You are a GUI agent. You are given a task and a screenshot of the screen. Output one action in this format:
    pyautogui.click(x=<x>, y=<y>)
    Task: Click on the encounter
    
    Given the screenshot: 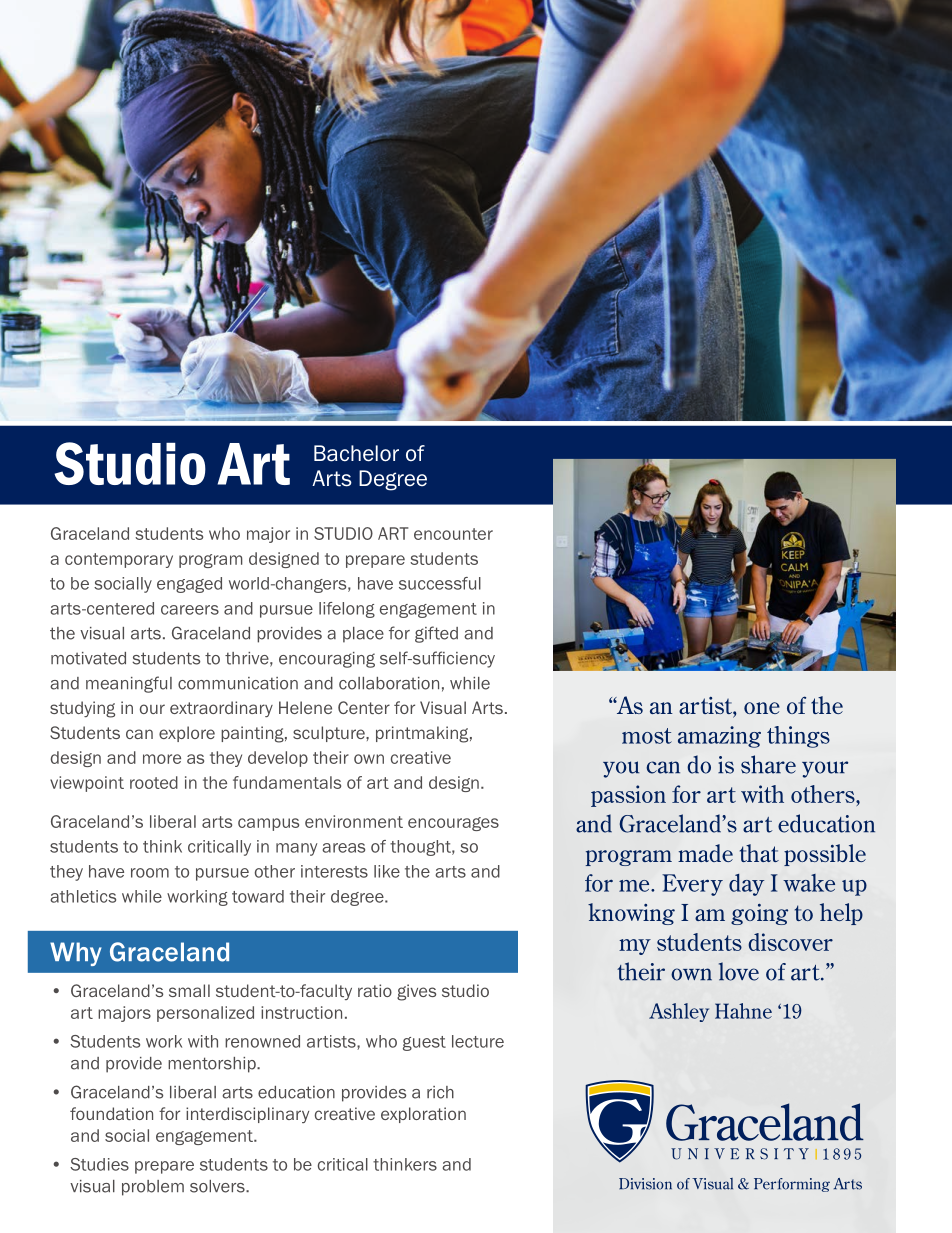 What is the action you would take?
    pyautogui.click(x=453, y=534)
